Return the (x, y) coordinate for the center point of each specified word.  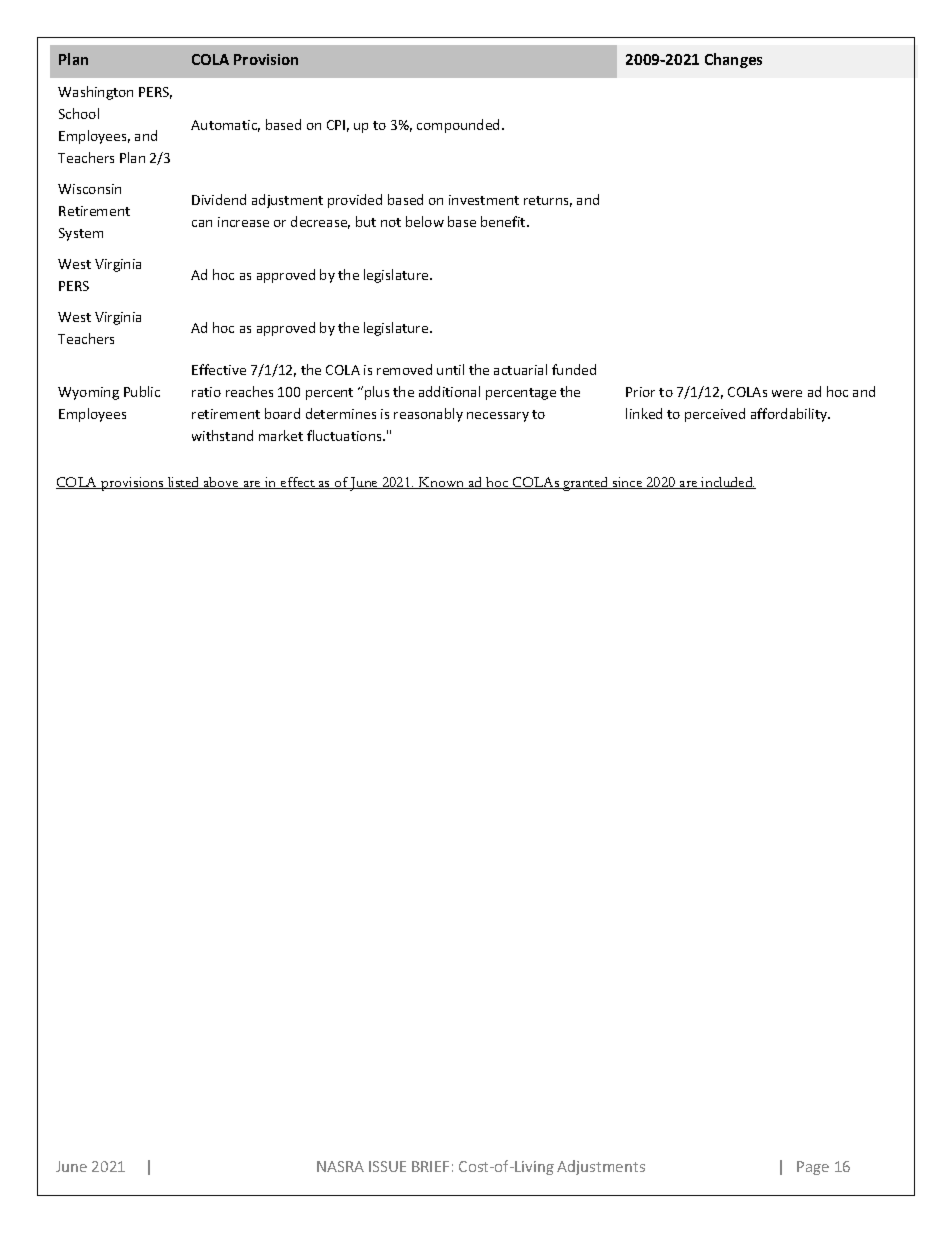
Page (813, 1168)
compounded (458, 126)
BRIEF (430, 1166)
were (787, 393)
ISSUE (387, 1166)
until (450, 369)
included (727, 483)
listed (184, 483)
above (222, 483)
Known (442, 483)
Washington (95, 93)
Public (142, 391)
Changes (733, 60)
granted (586, 484)
